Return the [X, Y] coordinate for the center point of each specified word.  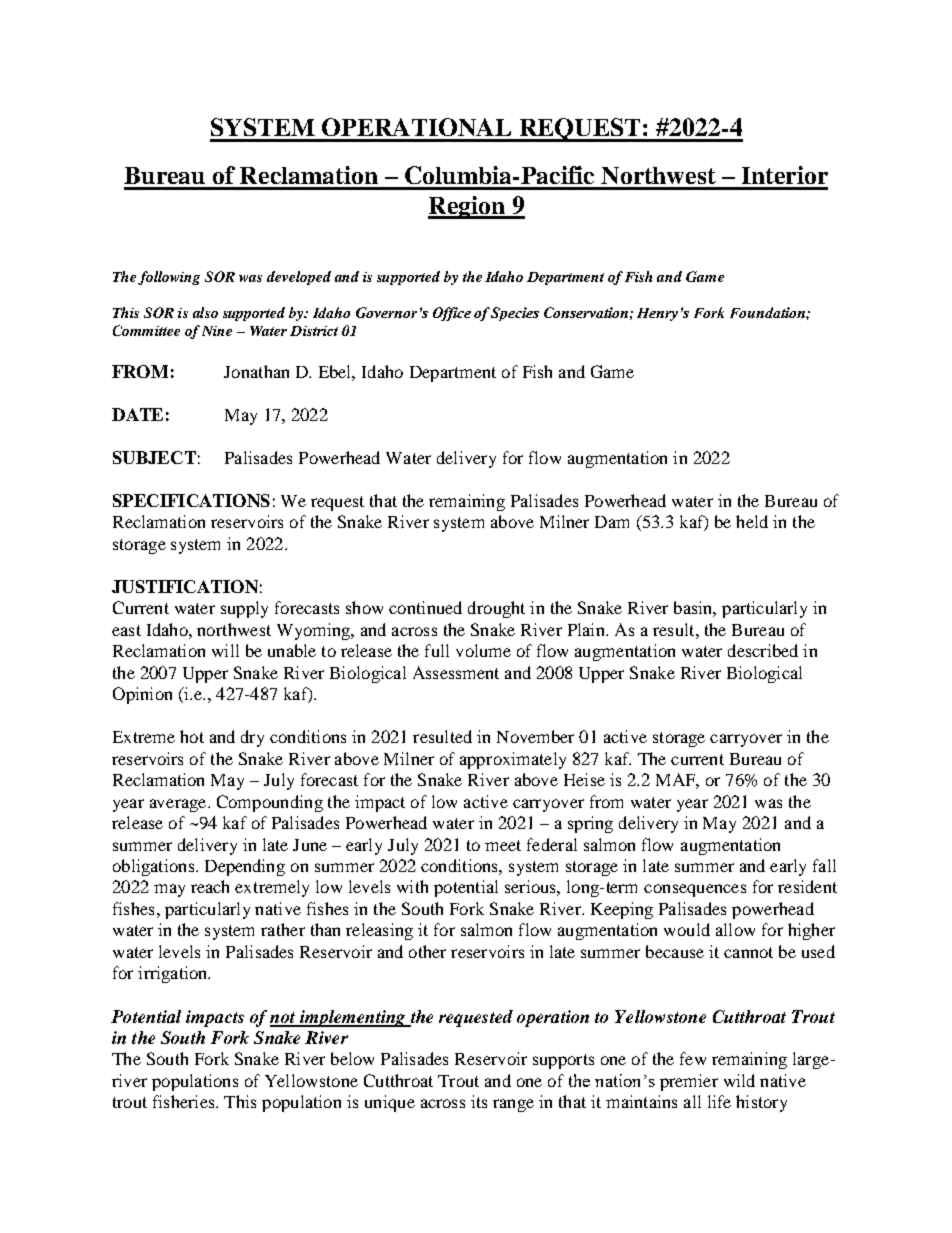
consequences [695, 890]
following [169, 278]
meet [503, 845]
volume [483, 650]
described [763, 650]
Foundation [768, 312]
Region [467, 207]
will [225, 650]
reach [210, 886]
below [352, 1058]
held [752, 521]
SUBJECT [154, 457]
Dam [612, 522]
